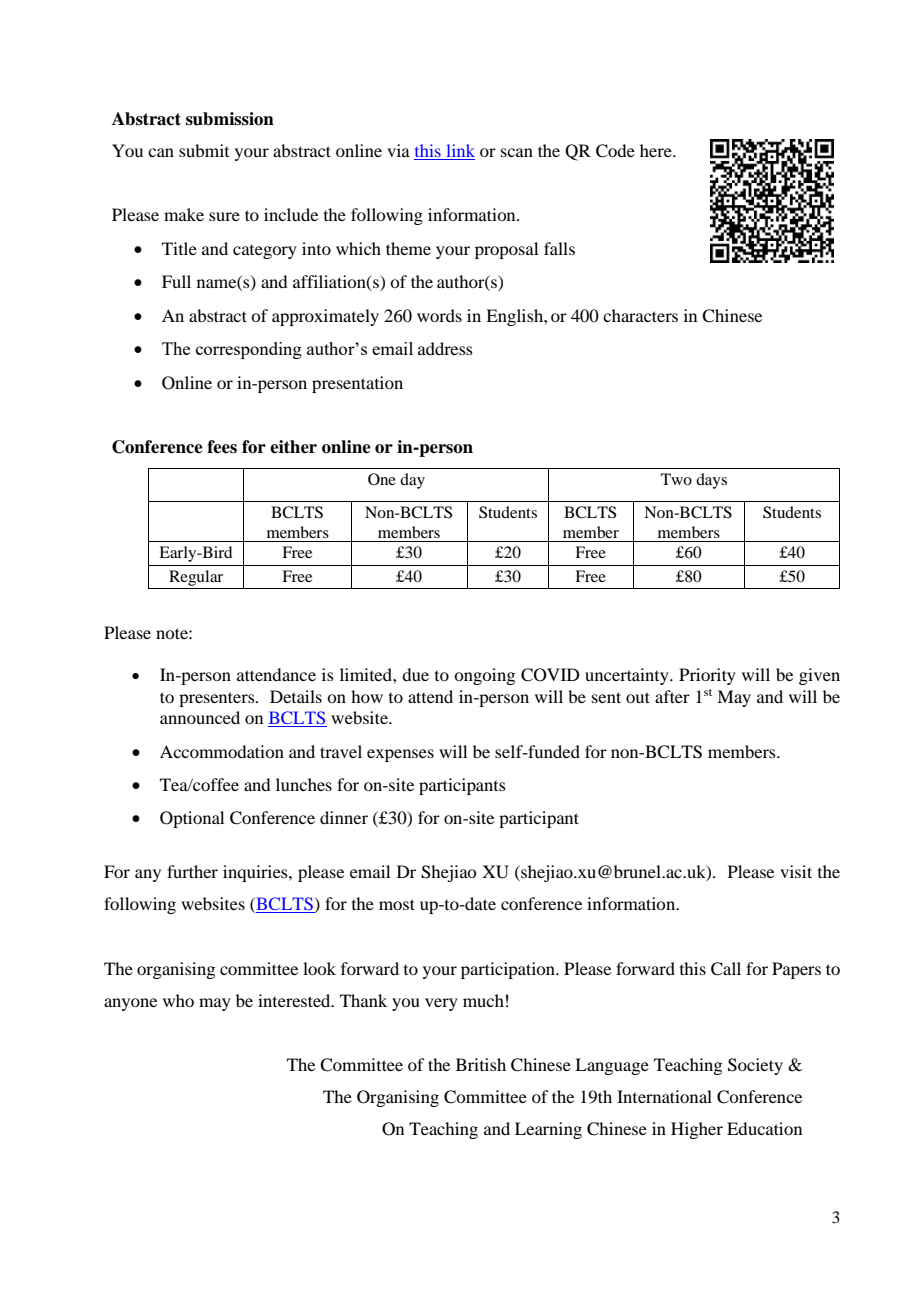 Image resolution: width=924 pixels, height=1309 pixels. I want to click on visit, so click(796, 871).
